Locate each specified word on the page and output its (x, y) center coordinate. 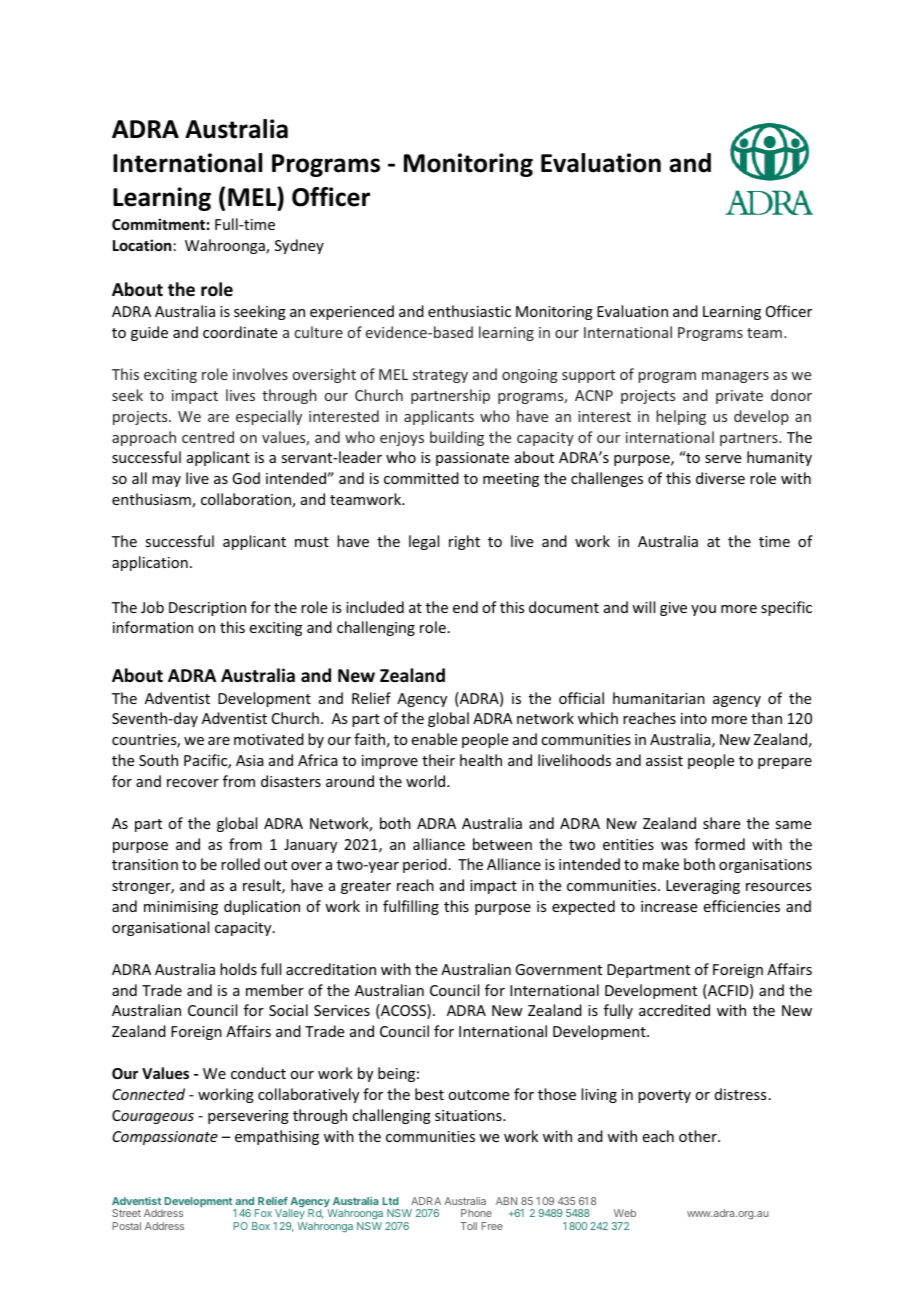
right (464, 542)
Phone (476, 1213)
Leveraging (703, 887)
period (425, 865)
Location (142, 245)
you (703, 610)
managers (735, 377)
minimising (181, 908)
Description (207, 609)
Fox (263, 1213)
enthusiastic (469, 311)
